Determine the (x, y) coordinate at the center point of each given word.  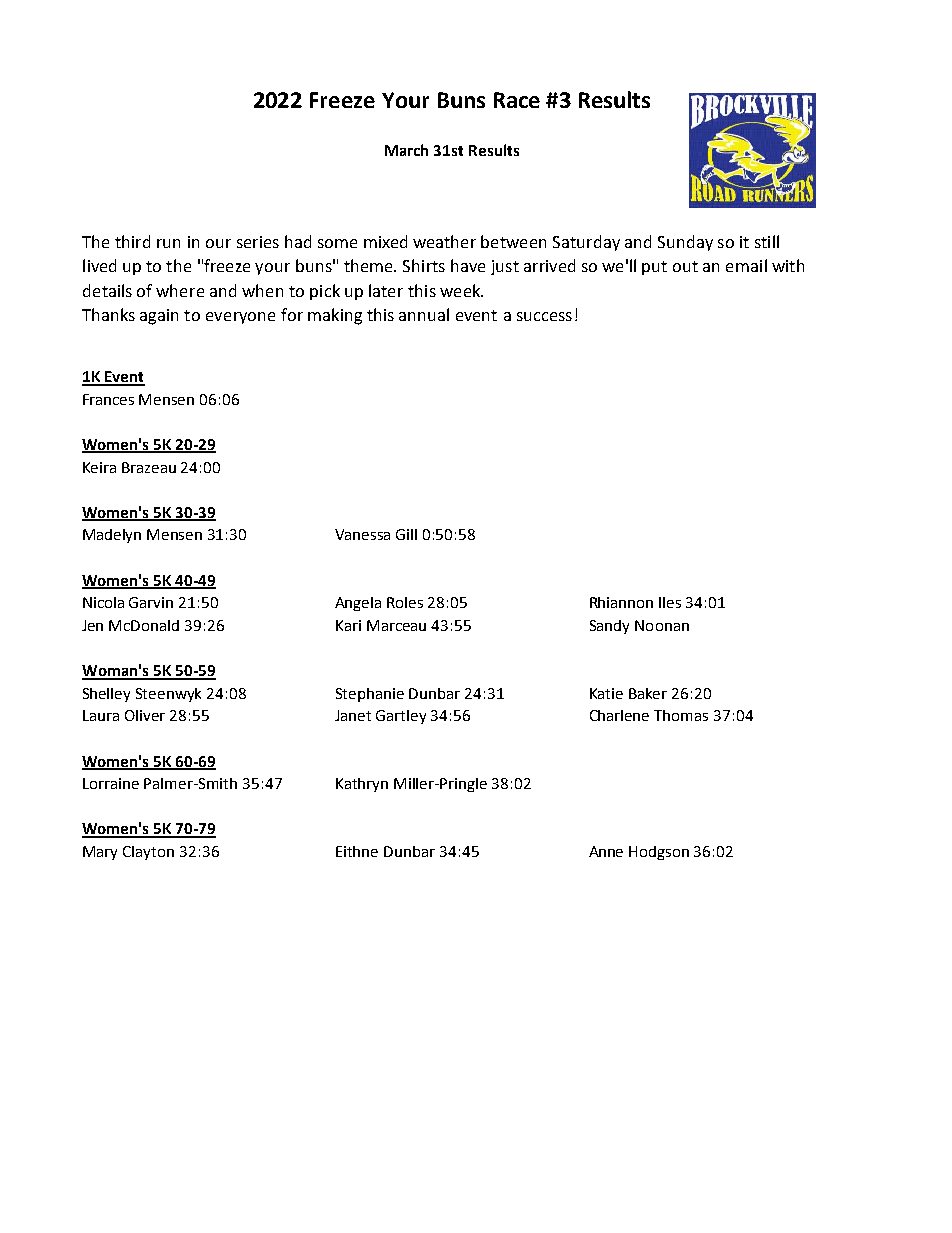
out (685, 266)
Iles (670, 602)
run (168, 243)
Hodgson (659, 853)
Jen (92, 625)
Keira (99, 467)
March (406, 150)
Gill (406, 534)
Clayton (148, 853)
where (180, 290)
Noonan (662, 625)
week (461, 290)
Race (517, 100)
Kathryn (362, 785)
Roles (405, 602)
